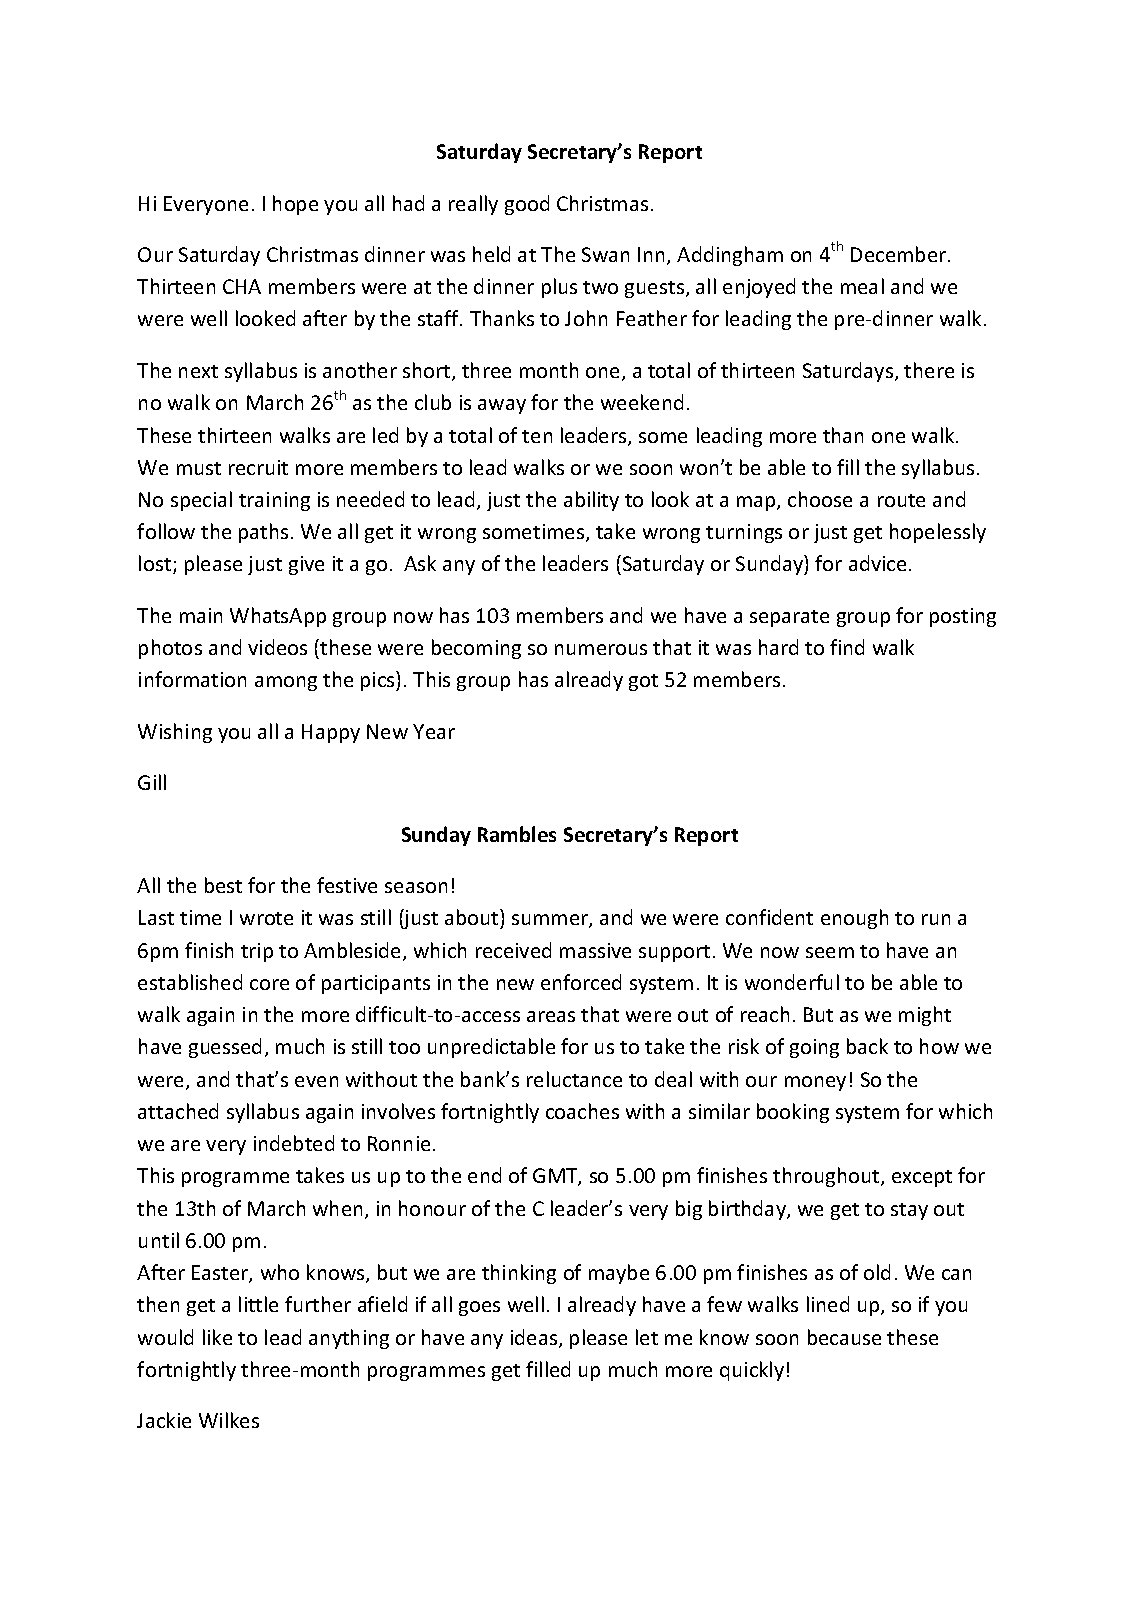 The height and width of the image is (1612, 1140). I want to click on Wilkes, so click(229, 1420).
